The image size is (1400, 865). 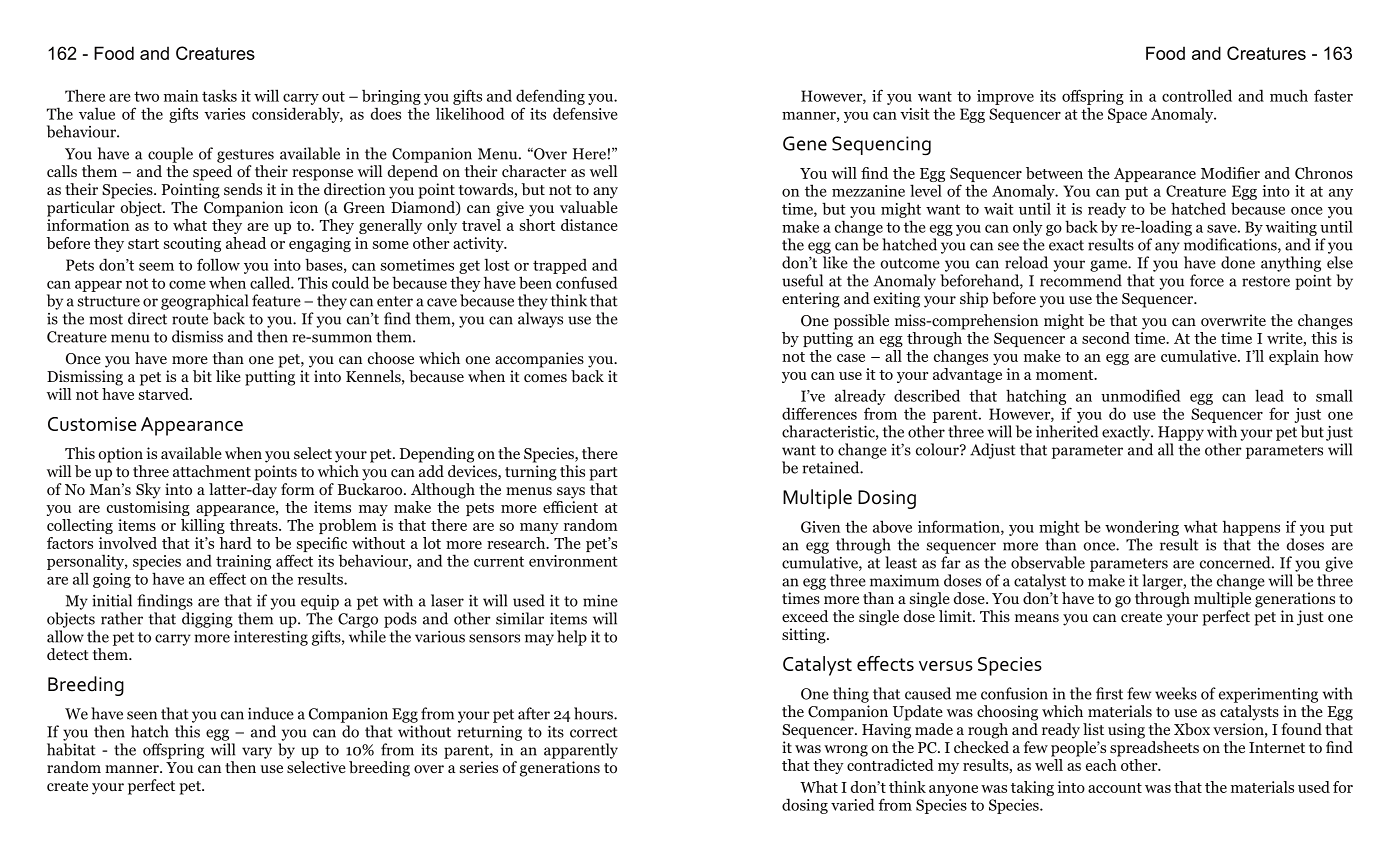 What do you see at coordinates (851, 358) in the image?
I see `case` at bounding box center [851, 358].
